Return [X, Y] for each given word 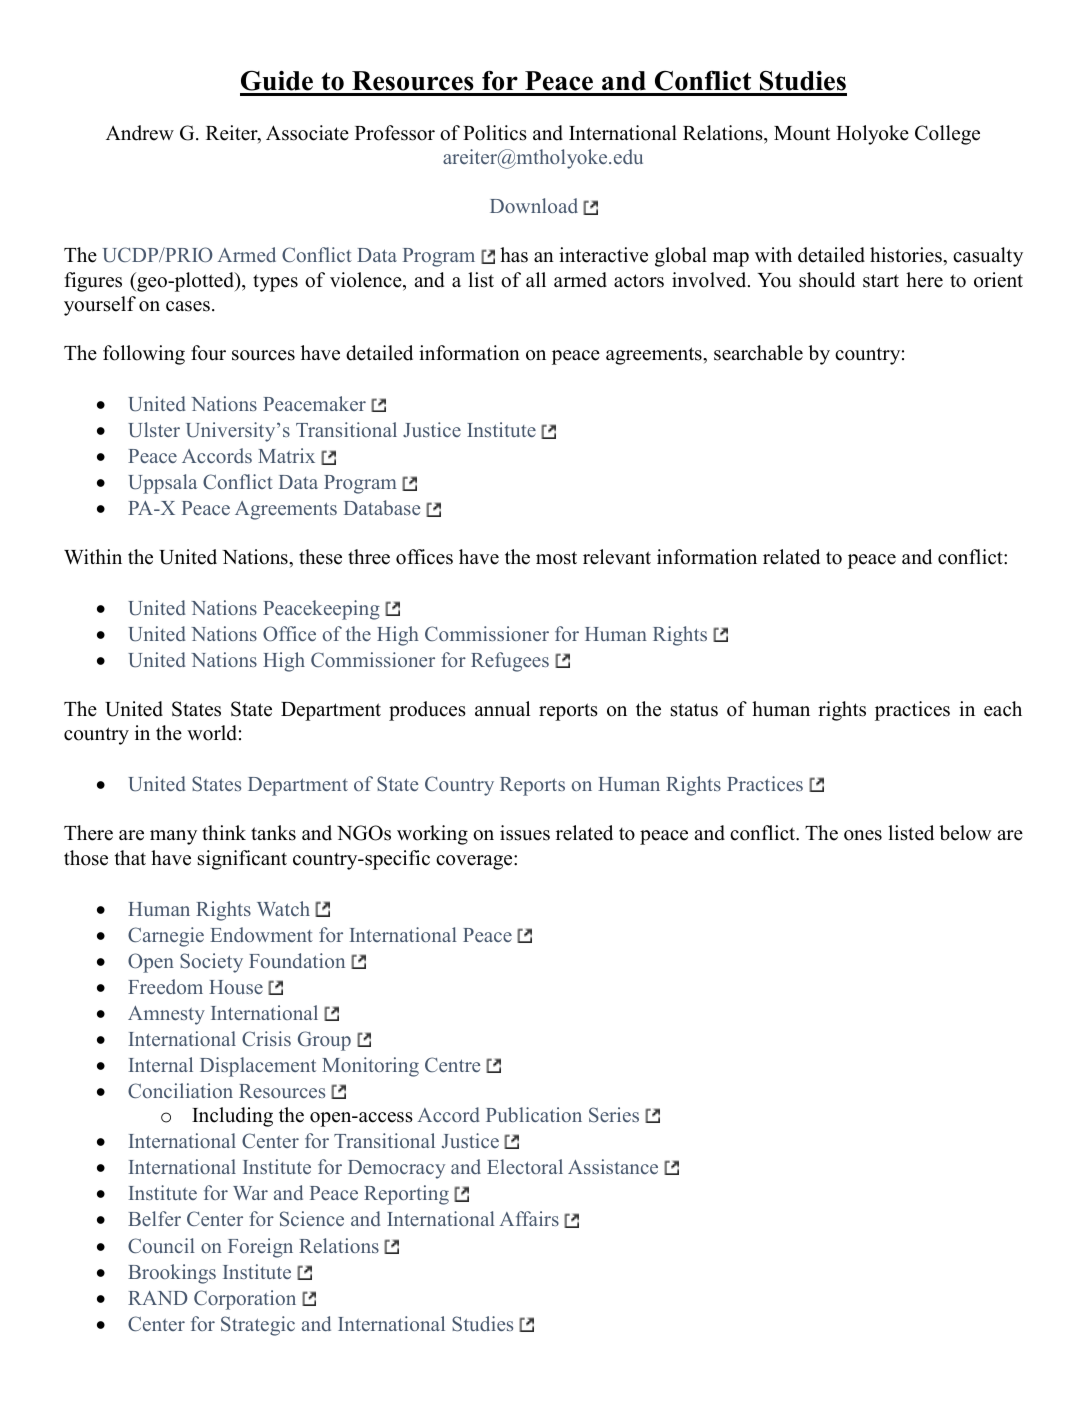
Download [534, 205]
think [224, 832]
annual [502, 709]
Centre [453, 1064]
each [1003, 709]
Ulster [154, 430]
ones [863, 835]
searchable [758, 353]
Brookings [172, 1274]
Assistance [613, 1166]
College [947, 135]
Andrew [140, 133]
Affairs [529, 1218]
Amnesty [166, 1015]
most [556, 558]
